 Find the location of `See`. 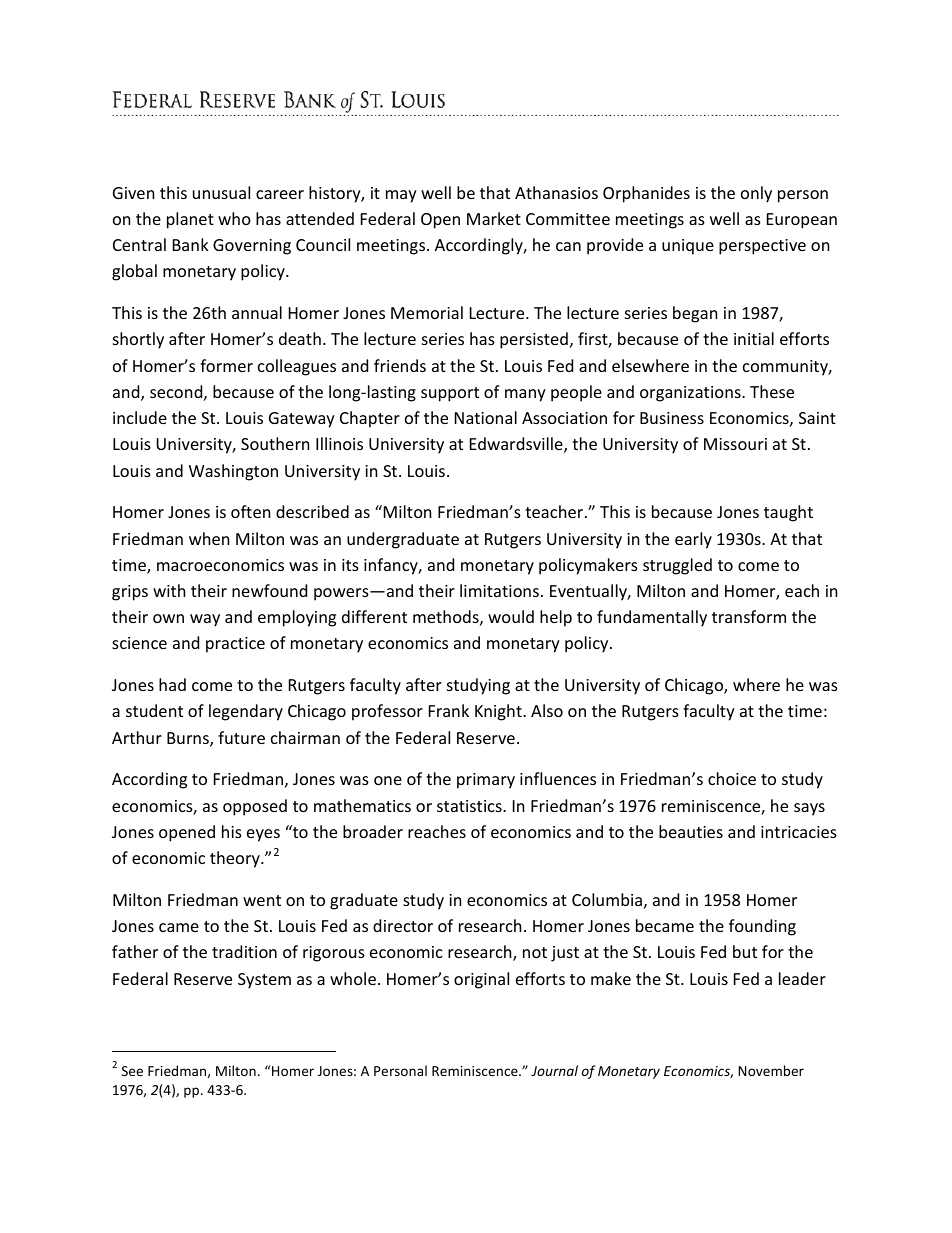

See is located at coordinates (132, 1071).
